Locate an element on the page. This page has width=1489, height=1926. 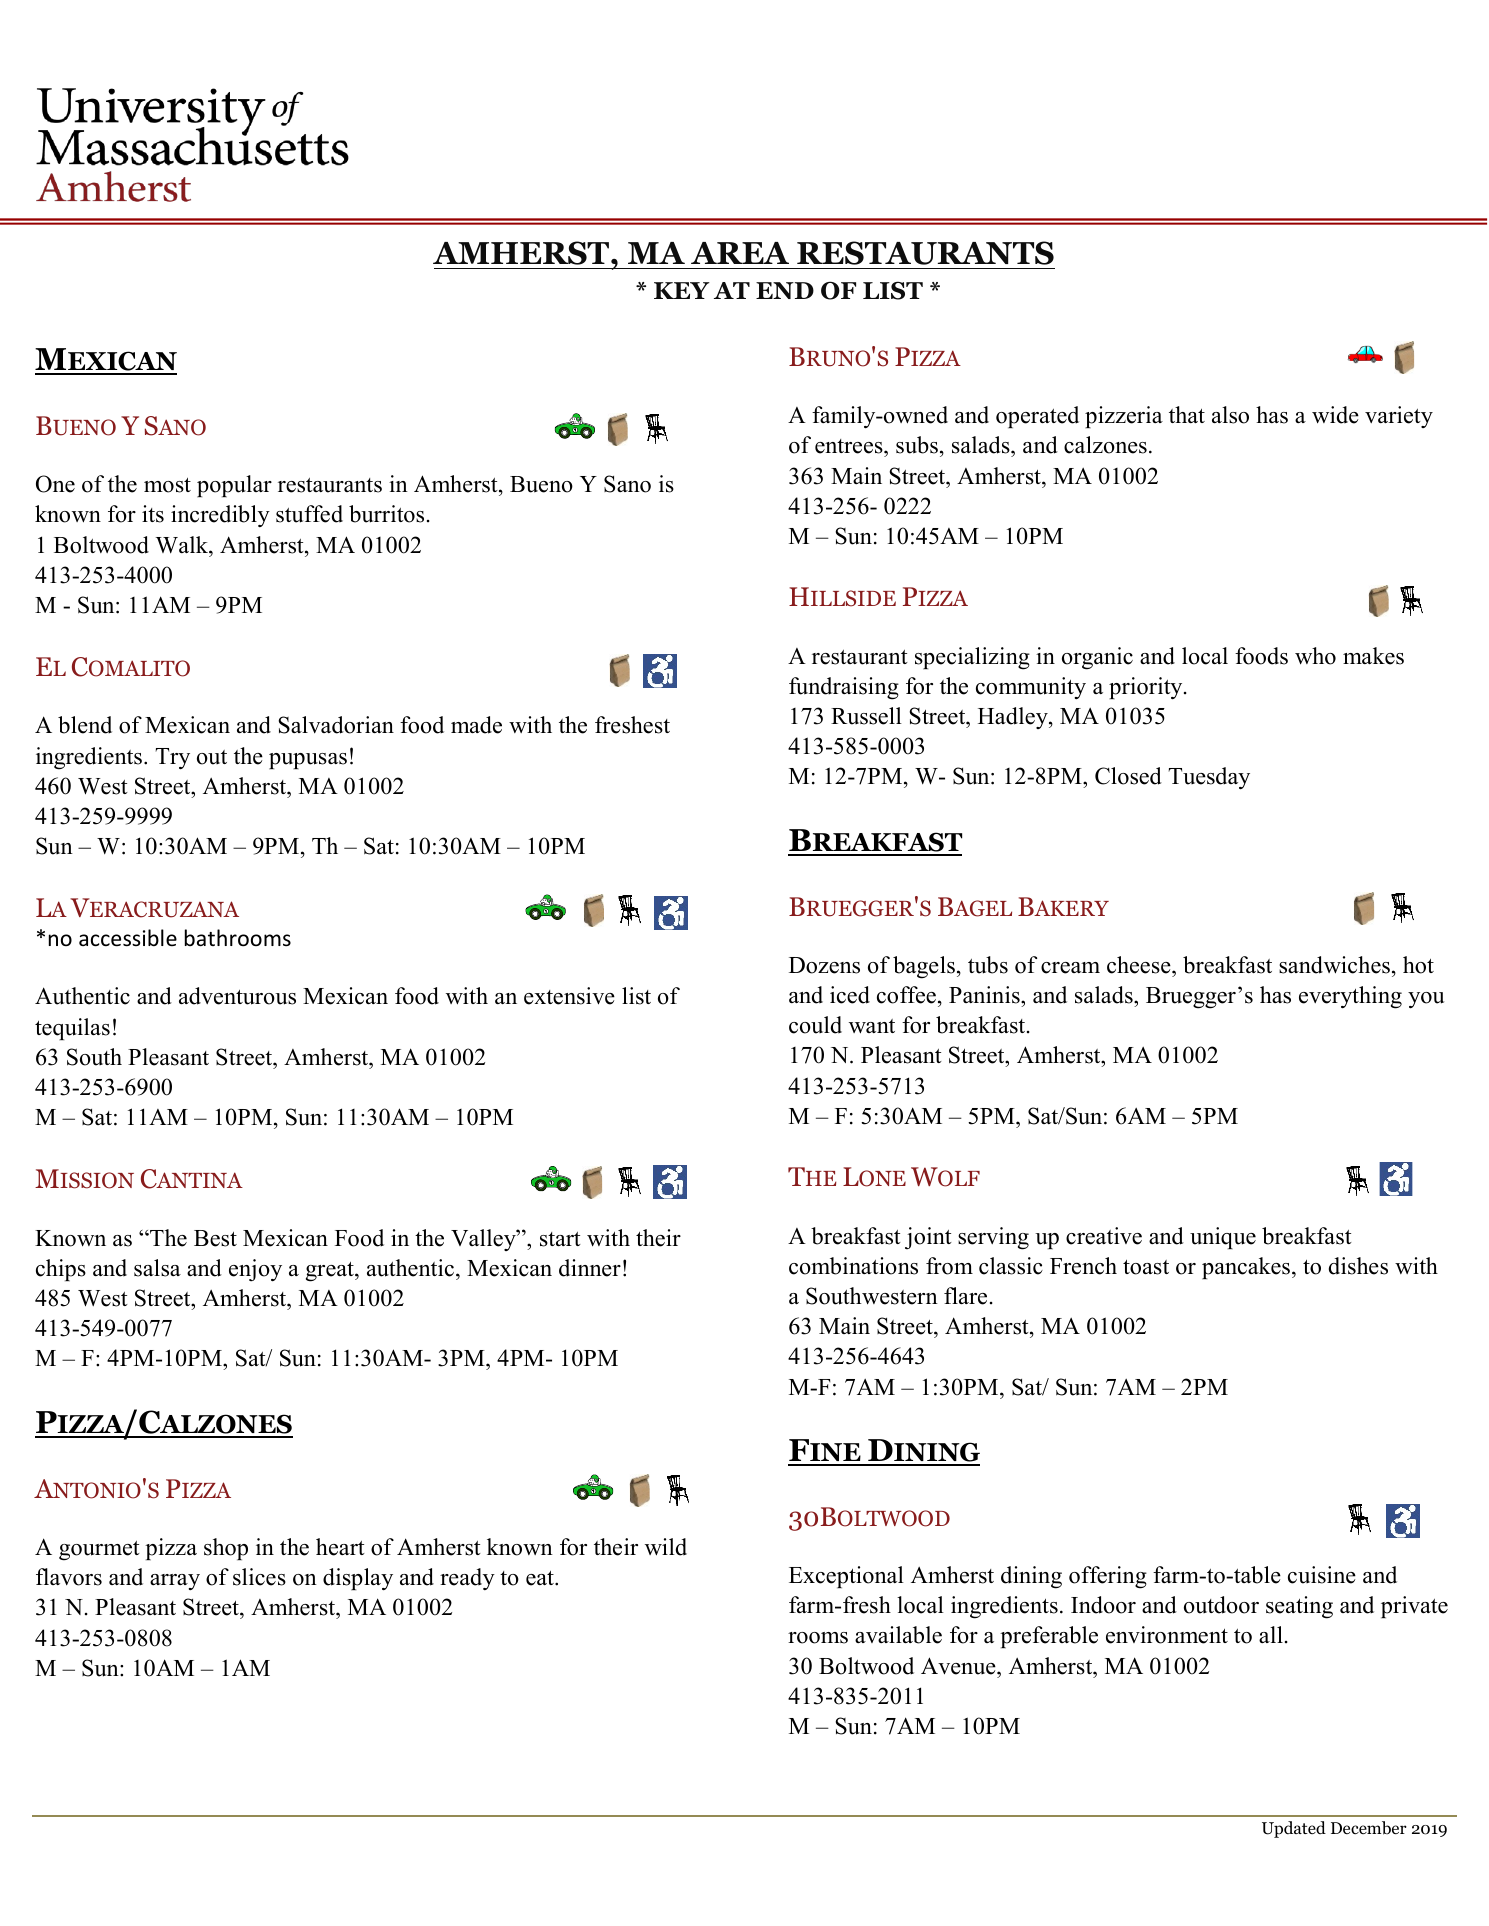
combinations is located at coordinates (853, 1266).
